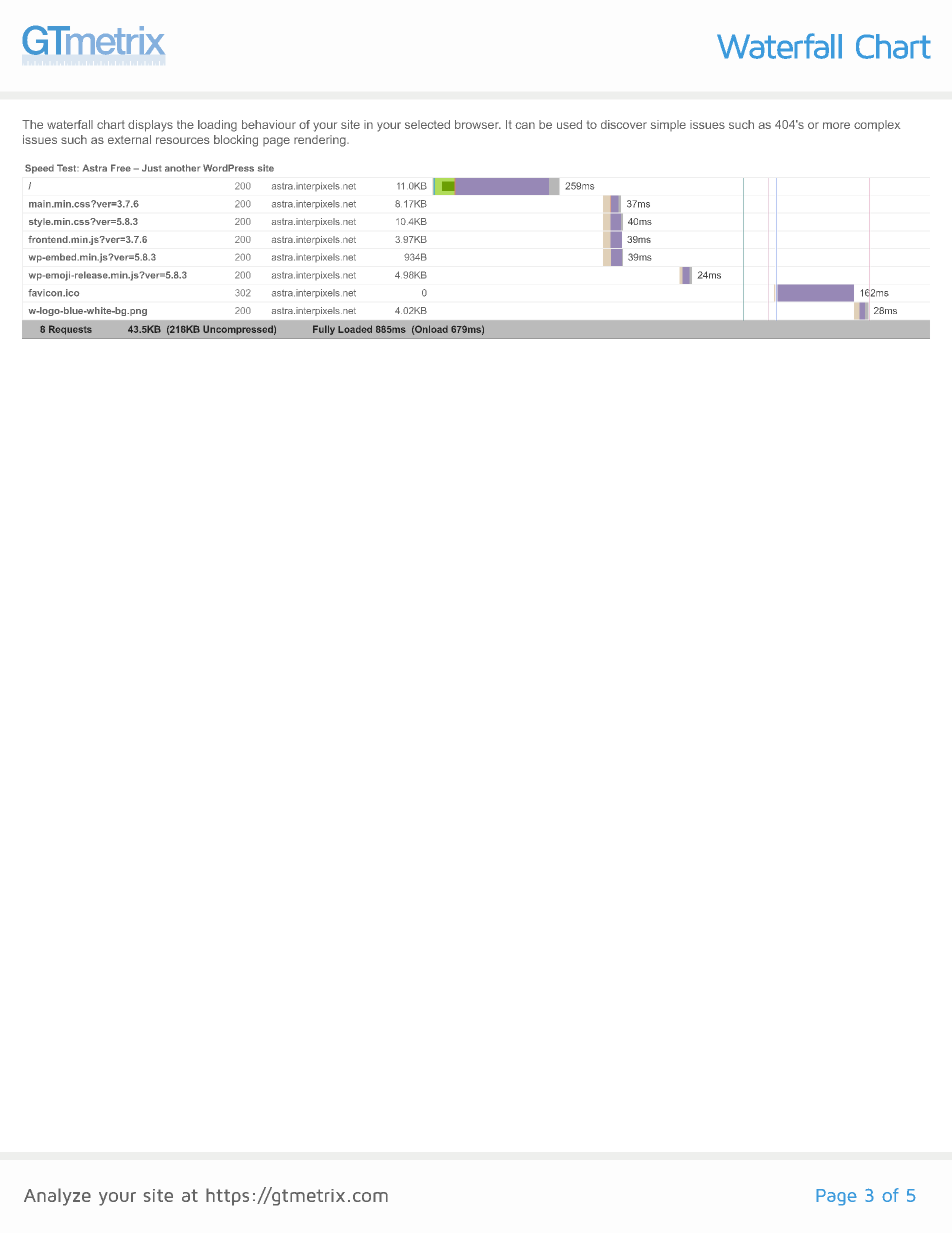  I want to click on browser, so click(478, 124).
